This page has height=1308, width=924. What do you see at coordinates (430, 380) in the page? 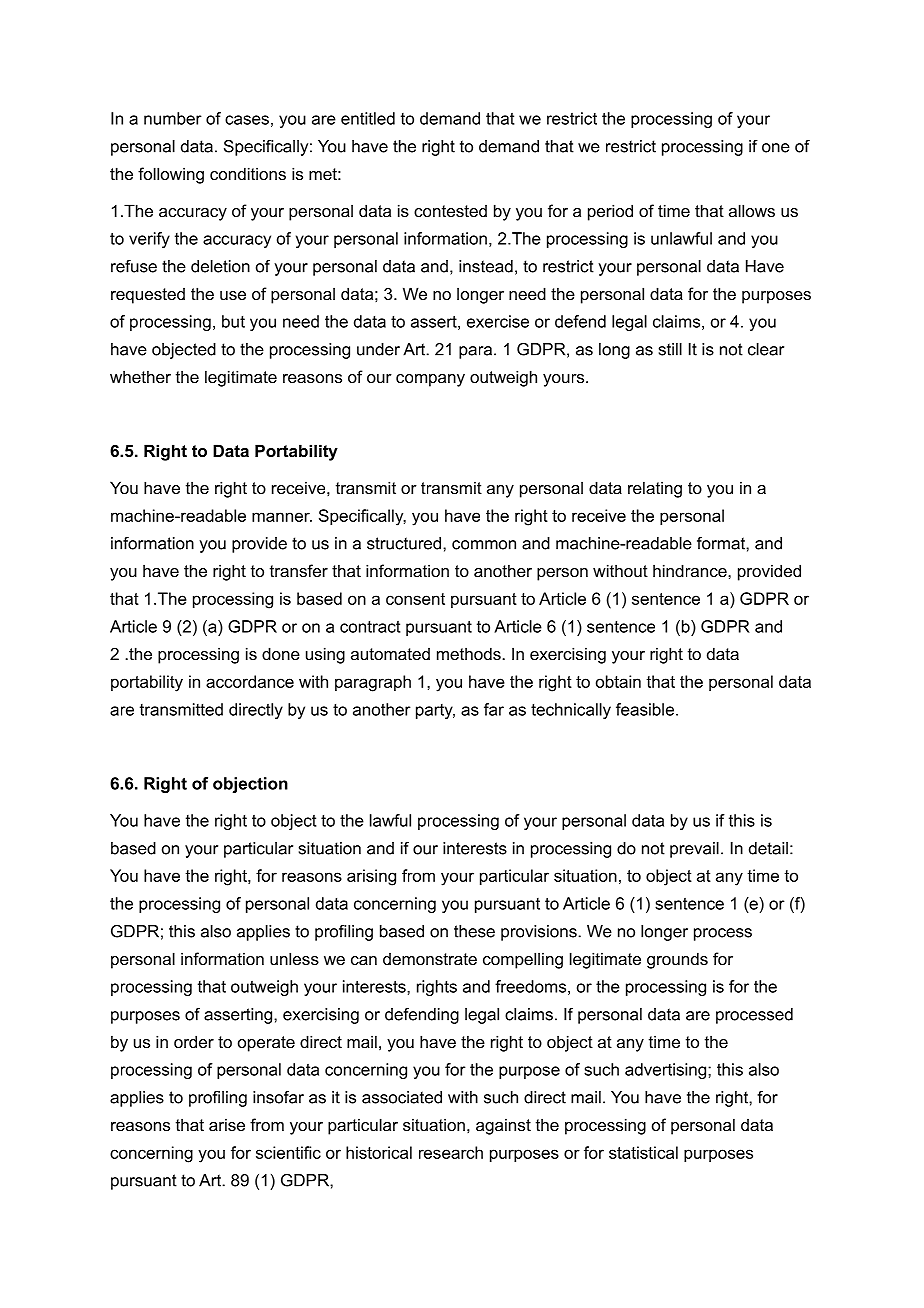
I see `company` at bounding box center [430, 380].
